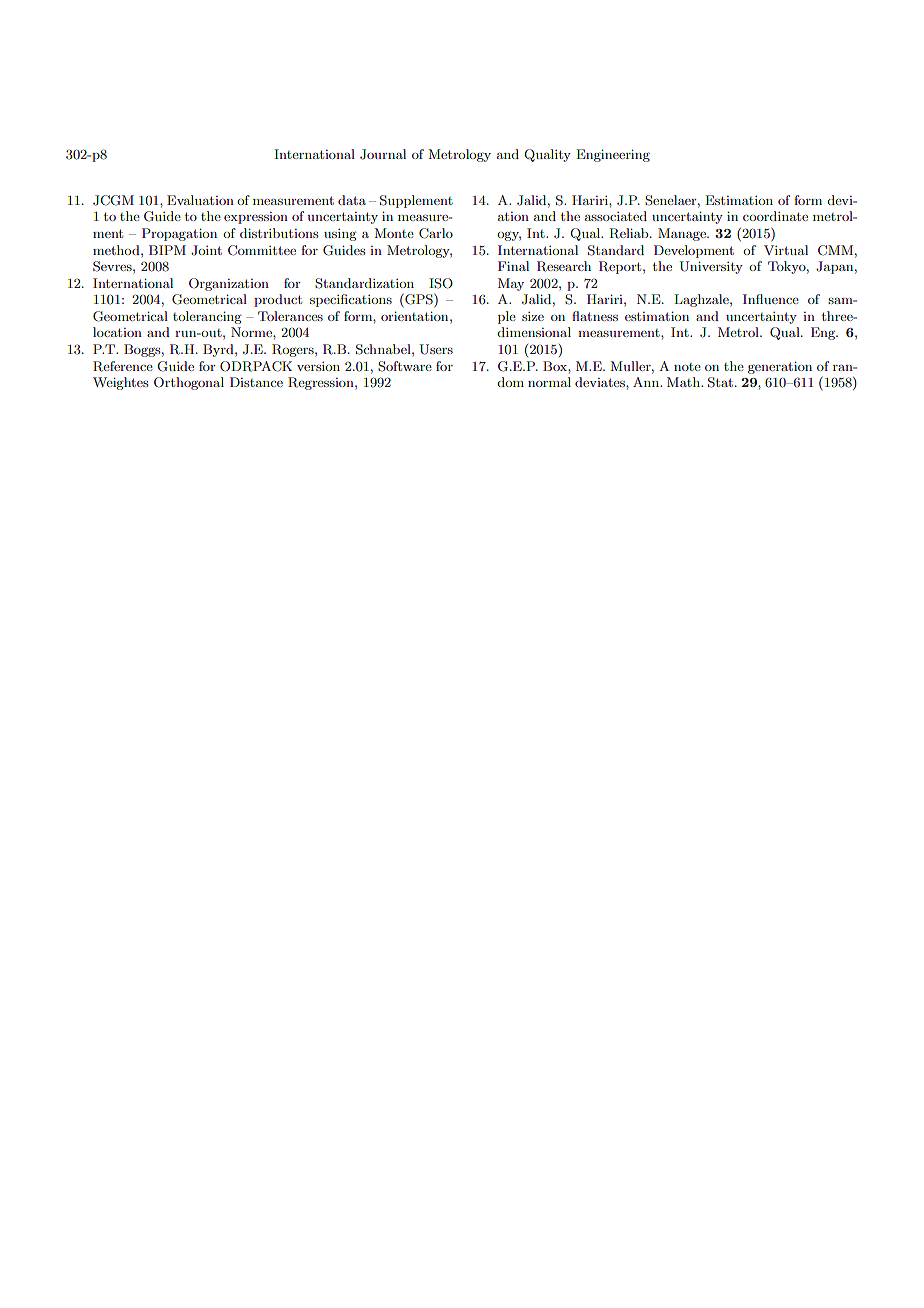 The height and width of the page is (1308, 924). I want to click on Final, so click(513, 266).
